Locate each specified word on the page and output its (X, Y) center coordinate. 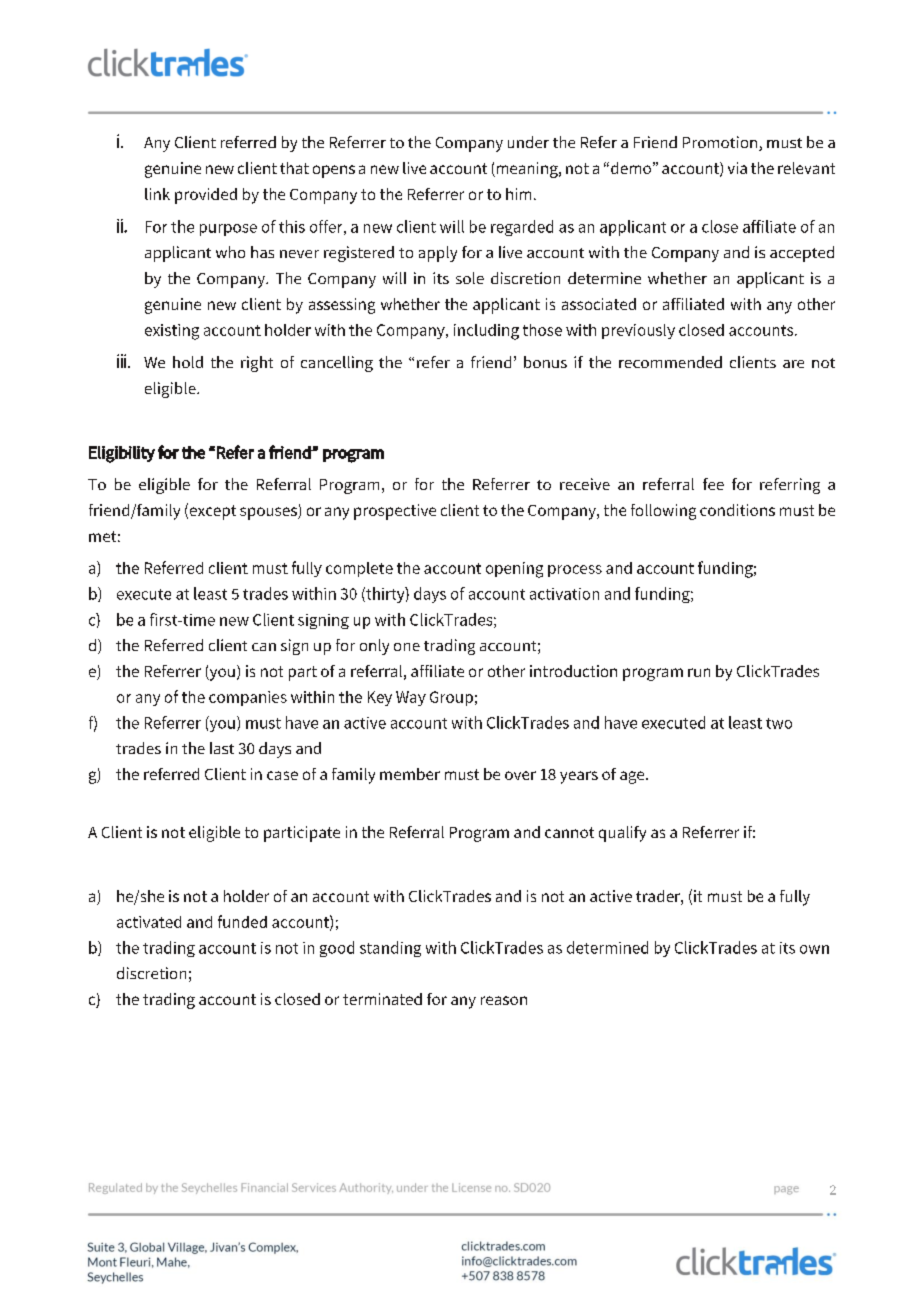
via (737, 168)
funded (242, 921)
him (518, 194)
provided (206, 196)
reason (504, 1000)
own (814, 949)
